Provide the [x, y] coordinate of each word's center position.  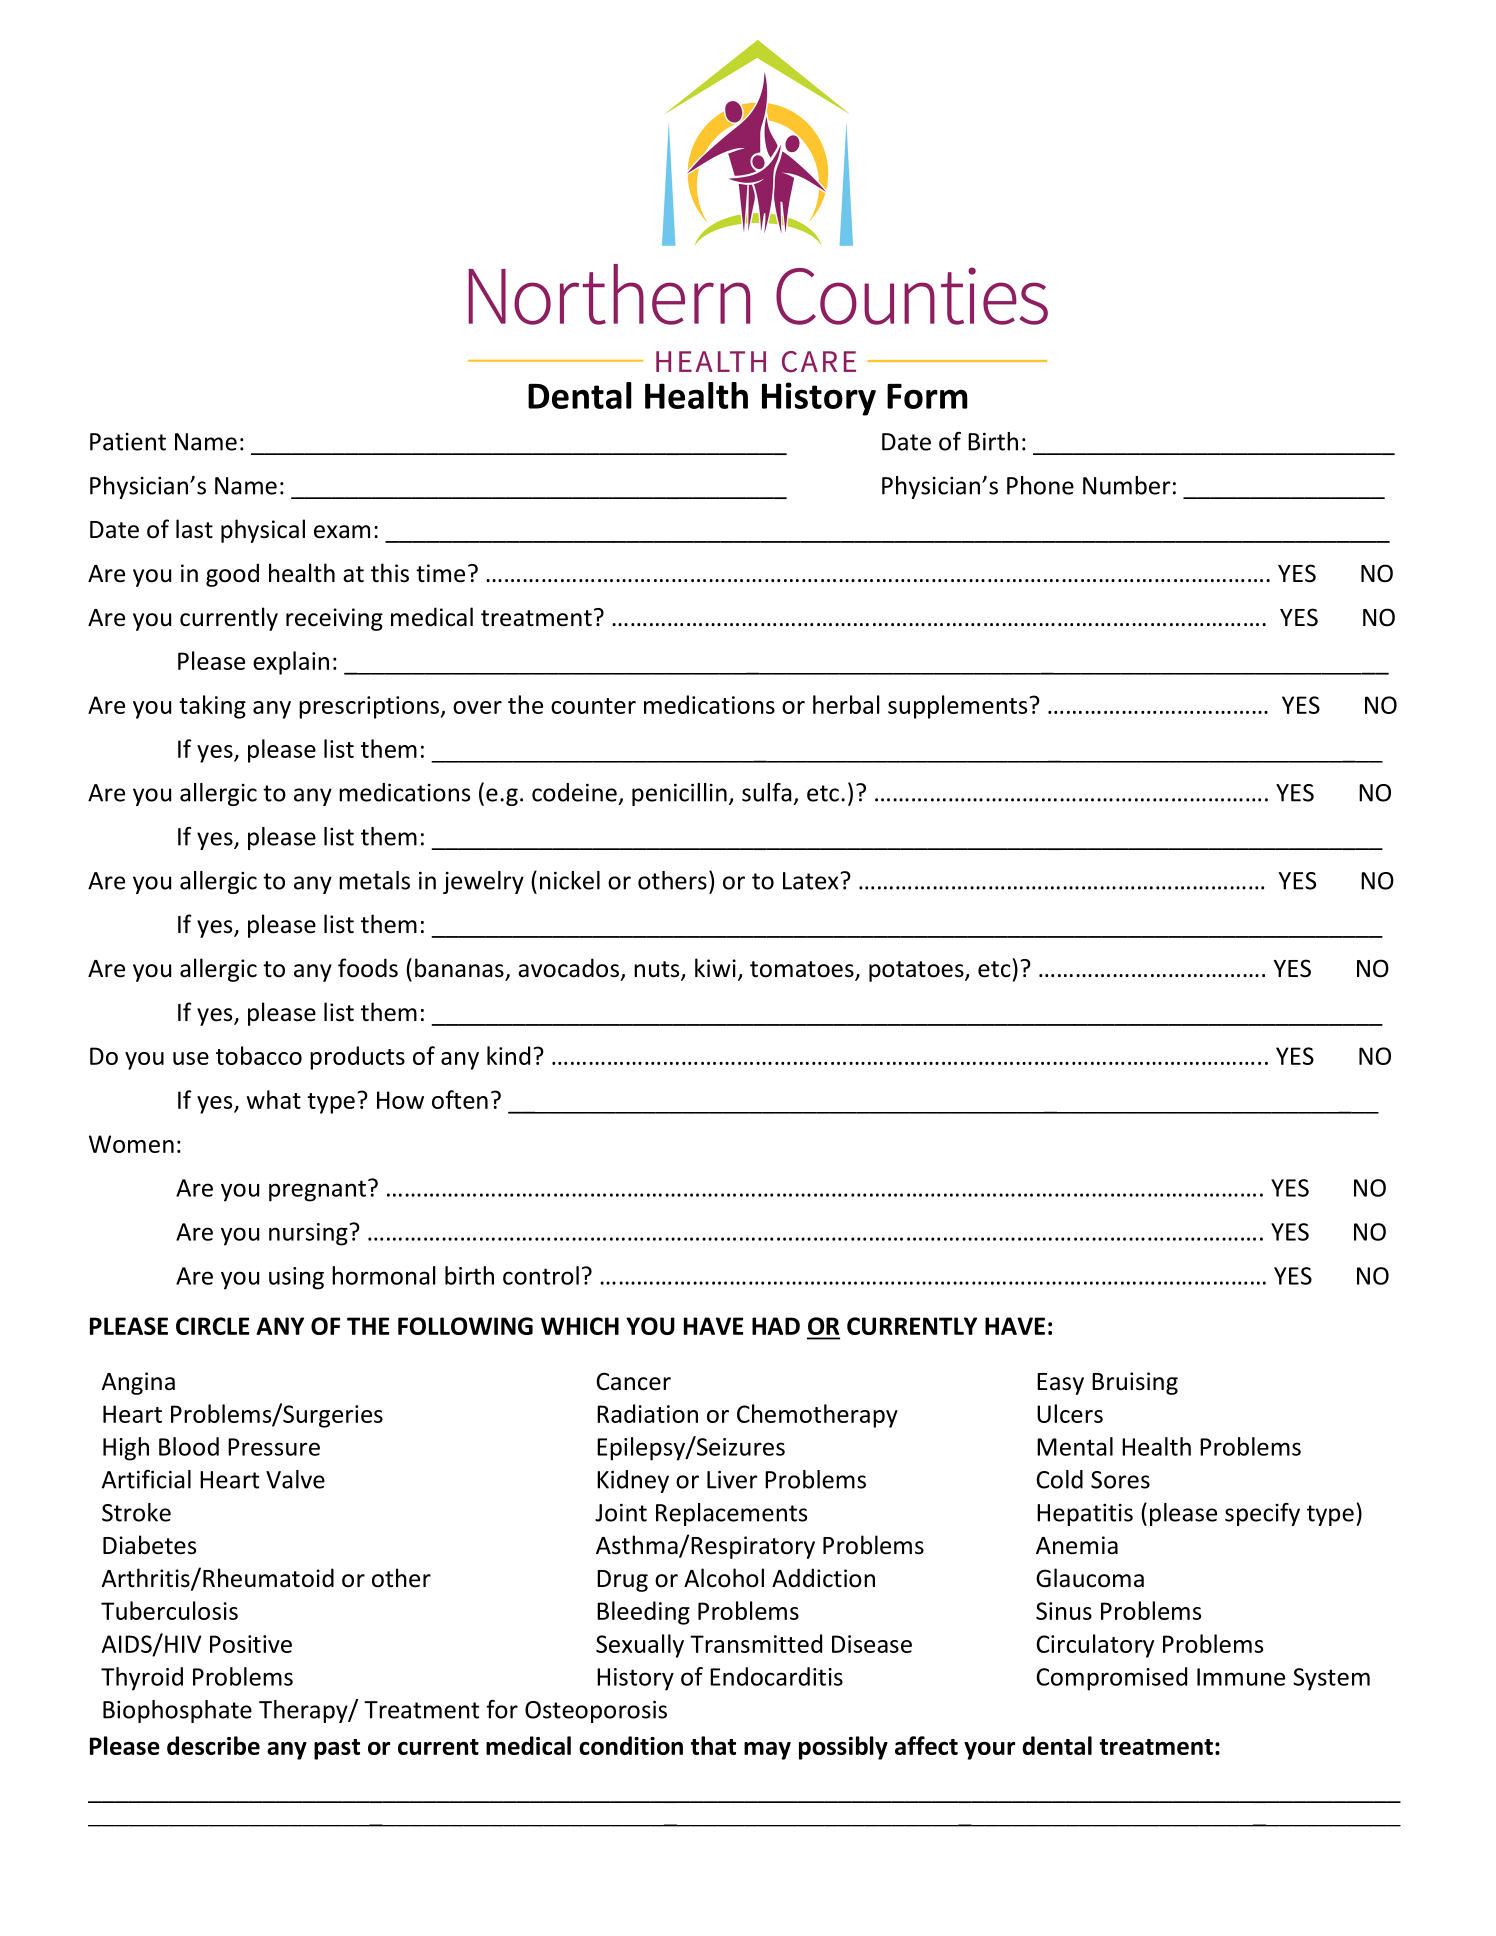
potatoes [917, 971]
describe [213, 1745]
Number [1126, 485]
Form [927, 396]
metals [374, 880]
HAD [776, 1326]
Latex [810, 881]
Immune [1241, 1677]
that [713, 1745]
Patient [128, 442]
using [296, 1278]
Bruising [1135, 1383]
